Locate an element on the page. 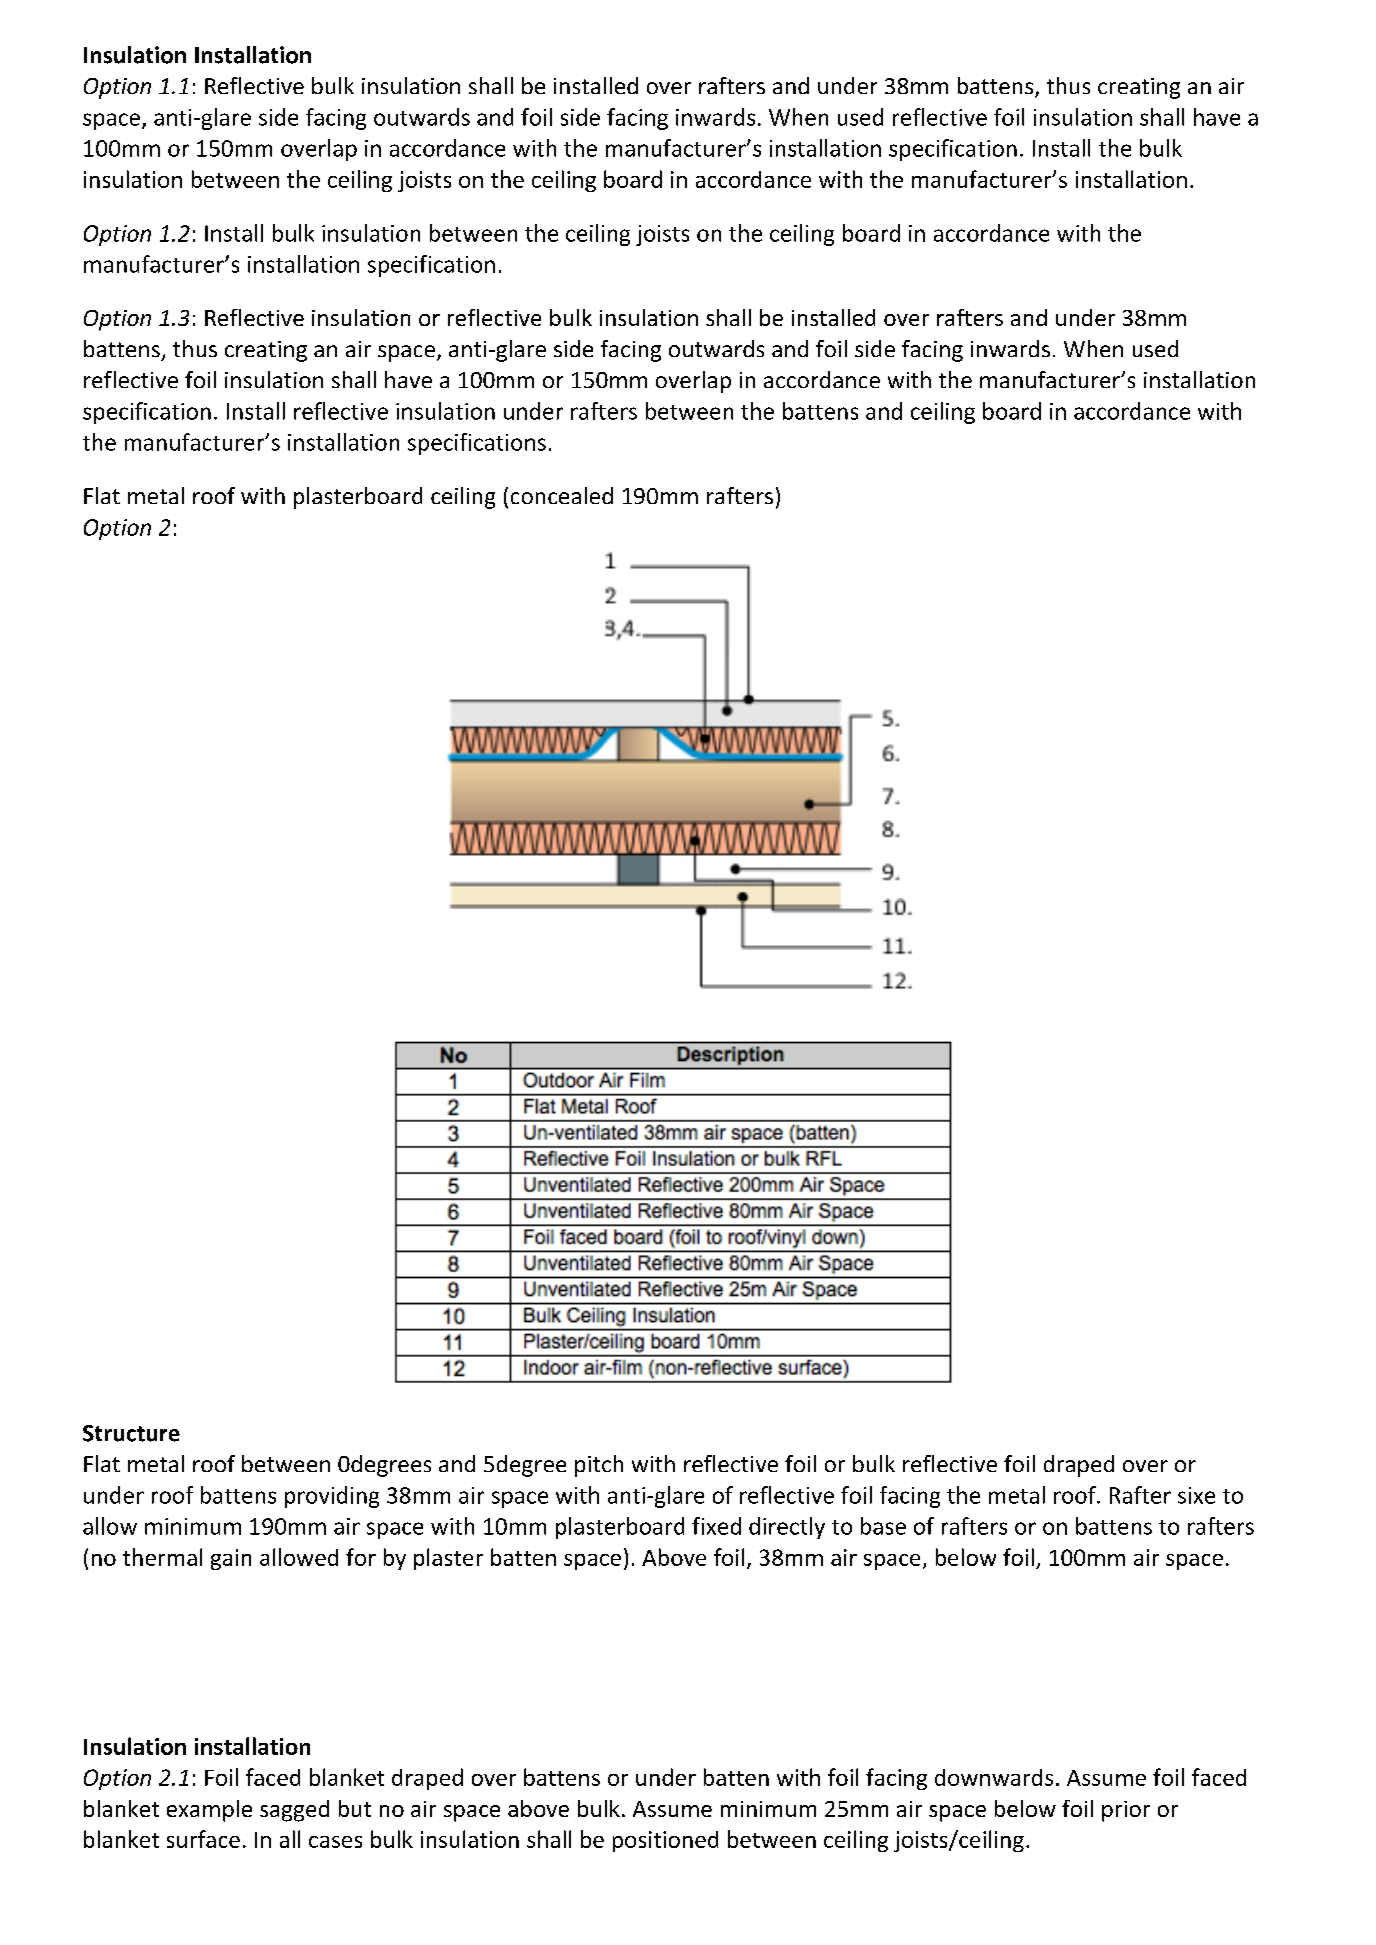 The width and height of the document is (1376, 1945). Structure is located at coordinates (131, 1433).
